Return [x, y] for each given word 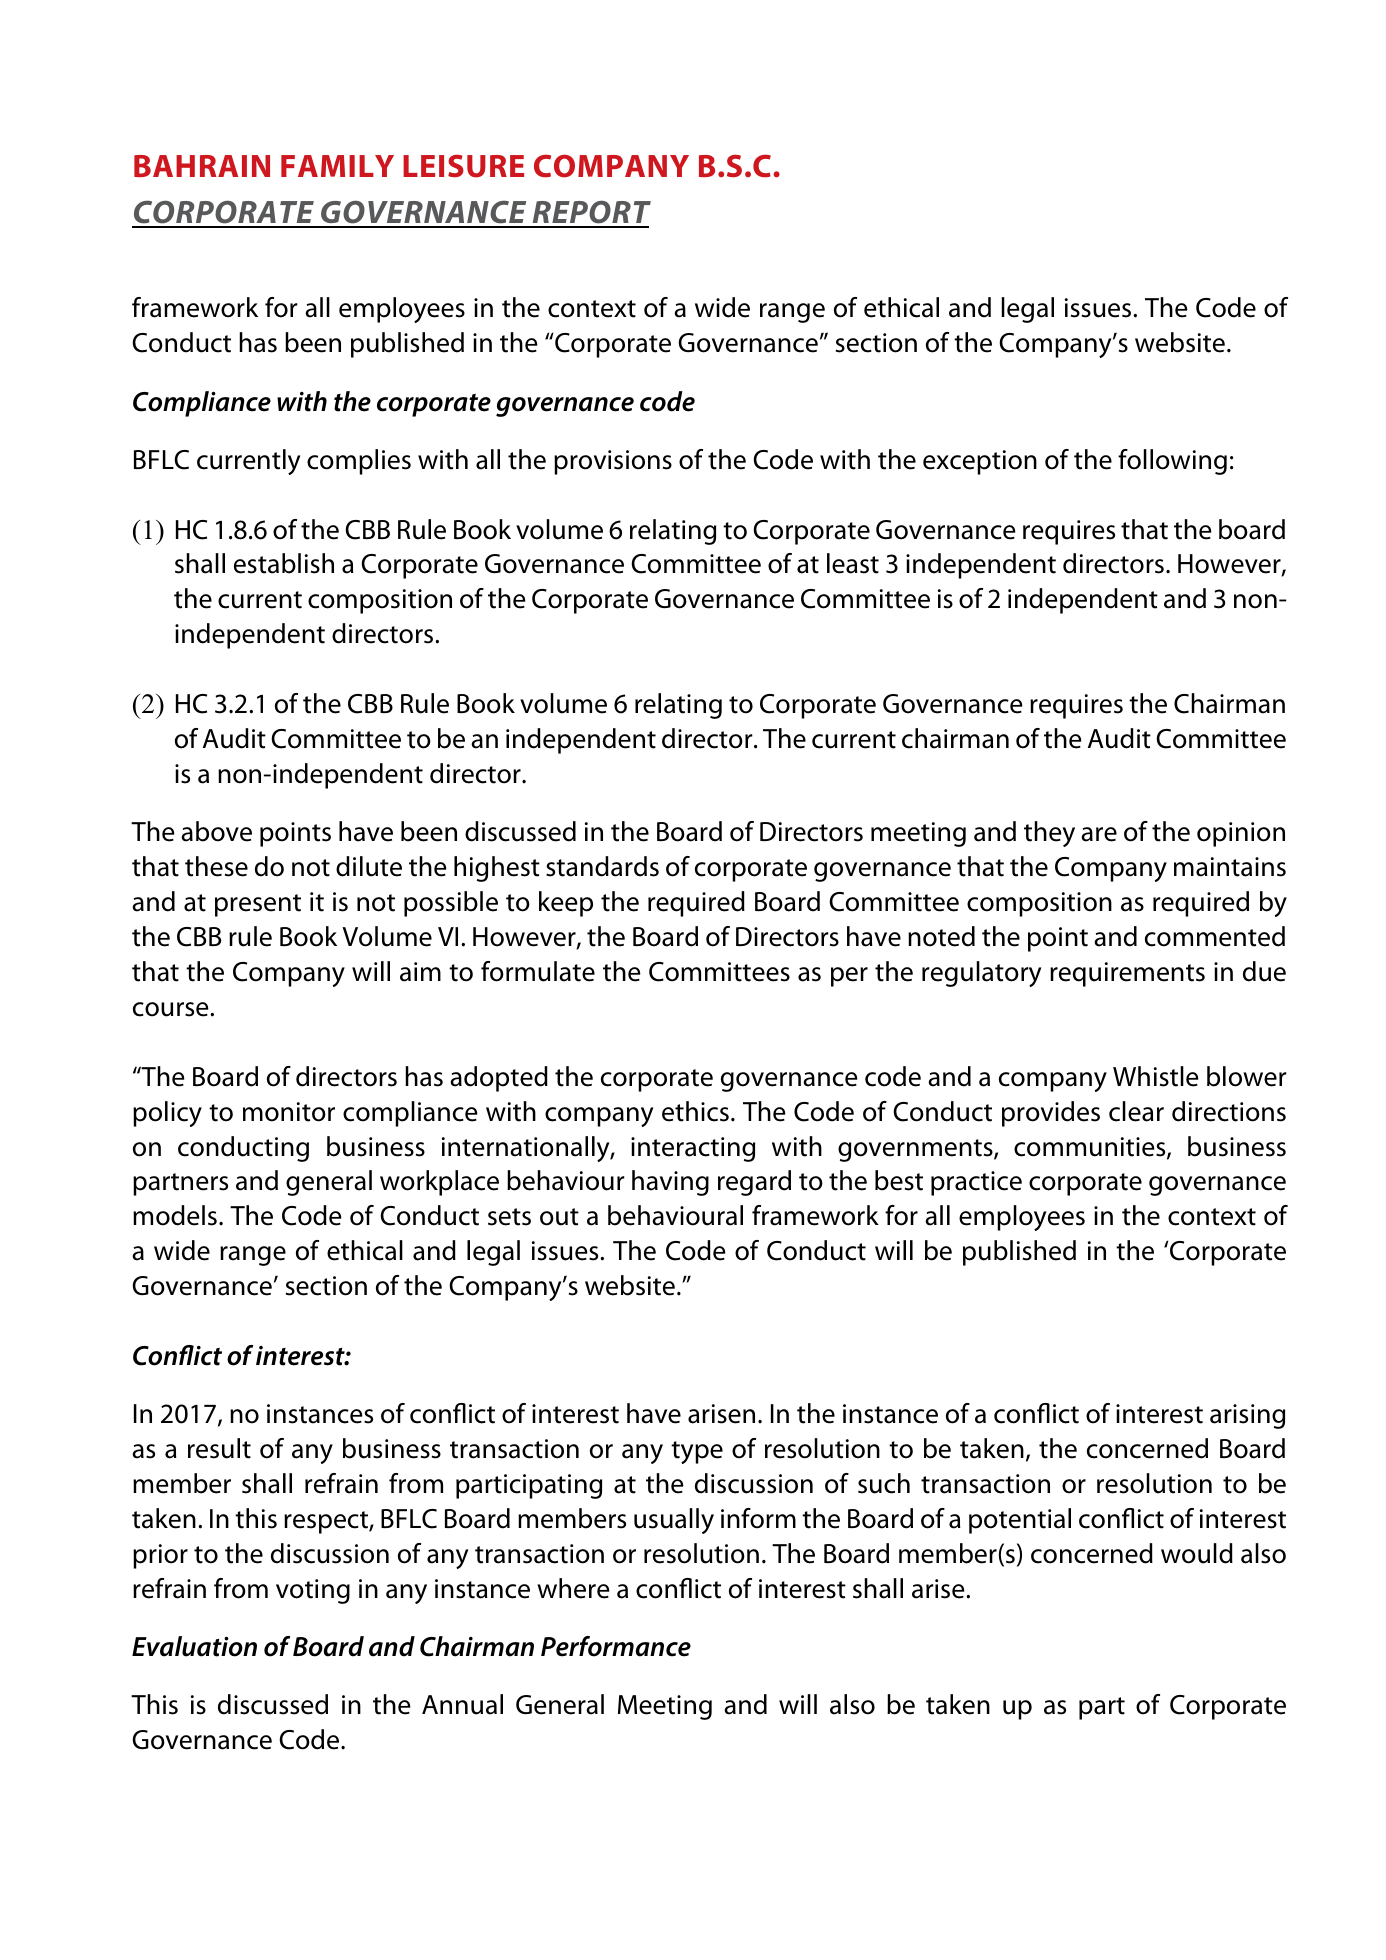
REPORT [590, 213]
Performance [616, 1646]
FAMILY [337, 166]
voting [313, 1591]
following [1172, 462]
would [1197, 1553]
